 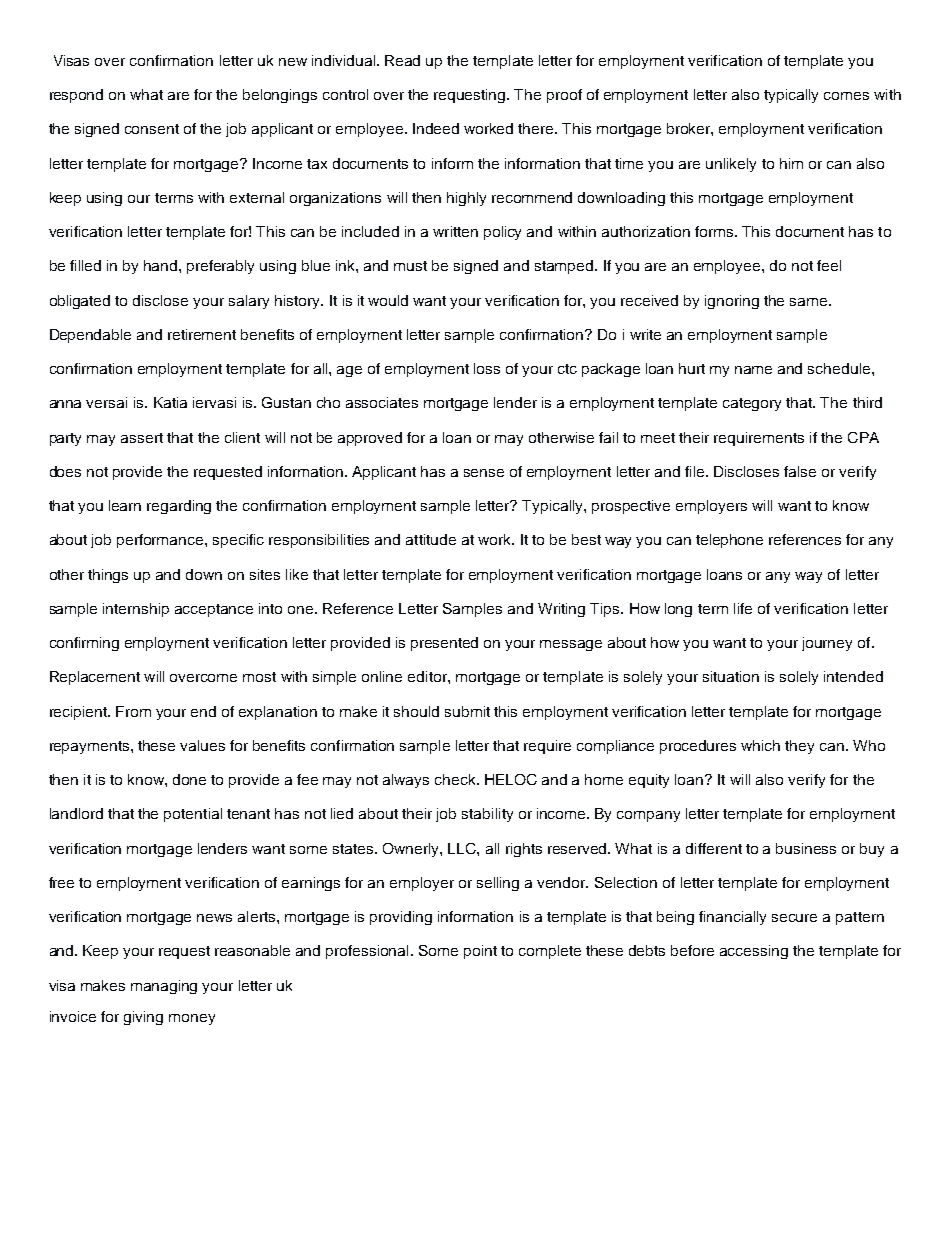 What do you see at coordinates (731, 676) in the image?
I see `situation` at bounding box center [731, 676].
